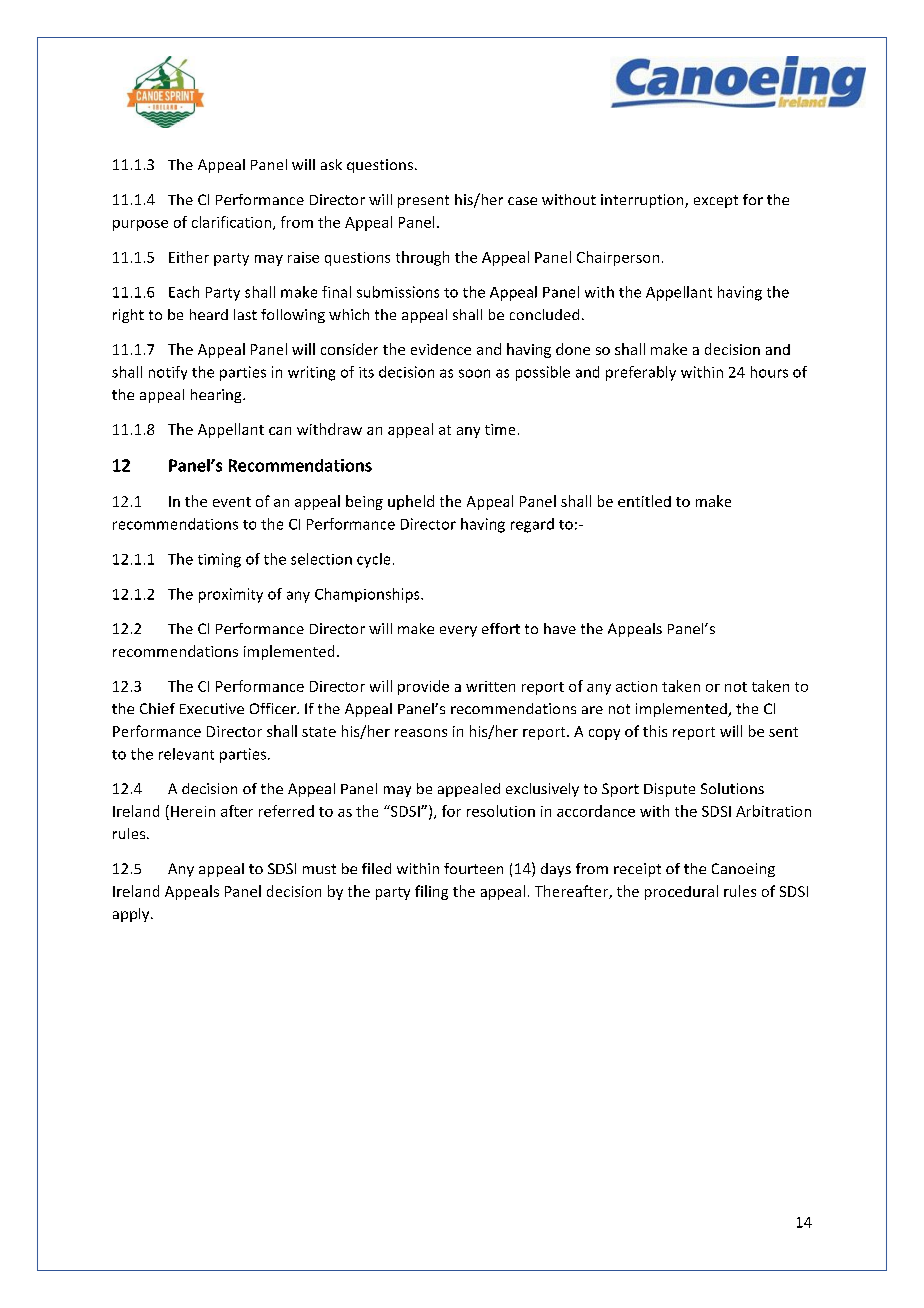 The image size is (924, 1308). What do you see at coordinates (431, 892) in the screenshot?
I see `filing` at bounding box center [431, 892].
